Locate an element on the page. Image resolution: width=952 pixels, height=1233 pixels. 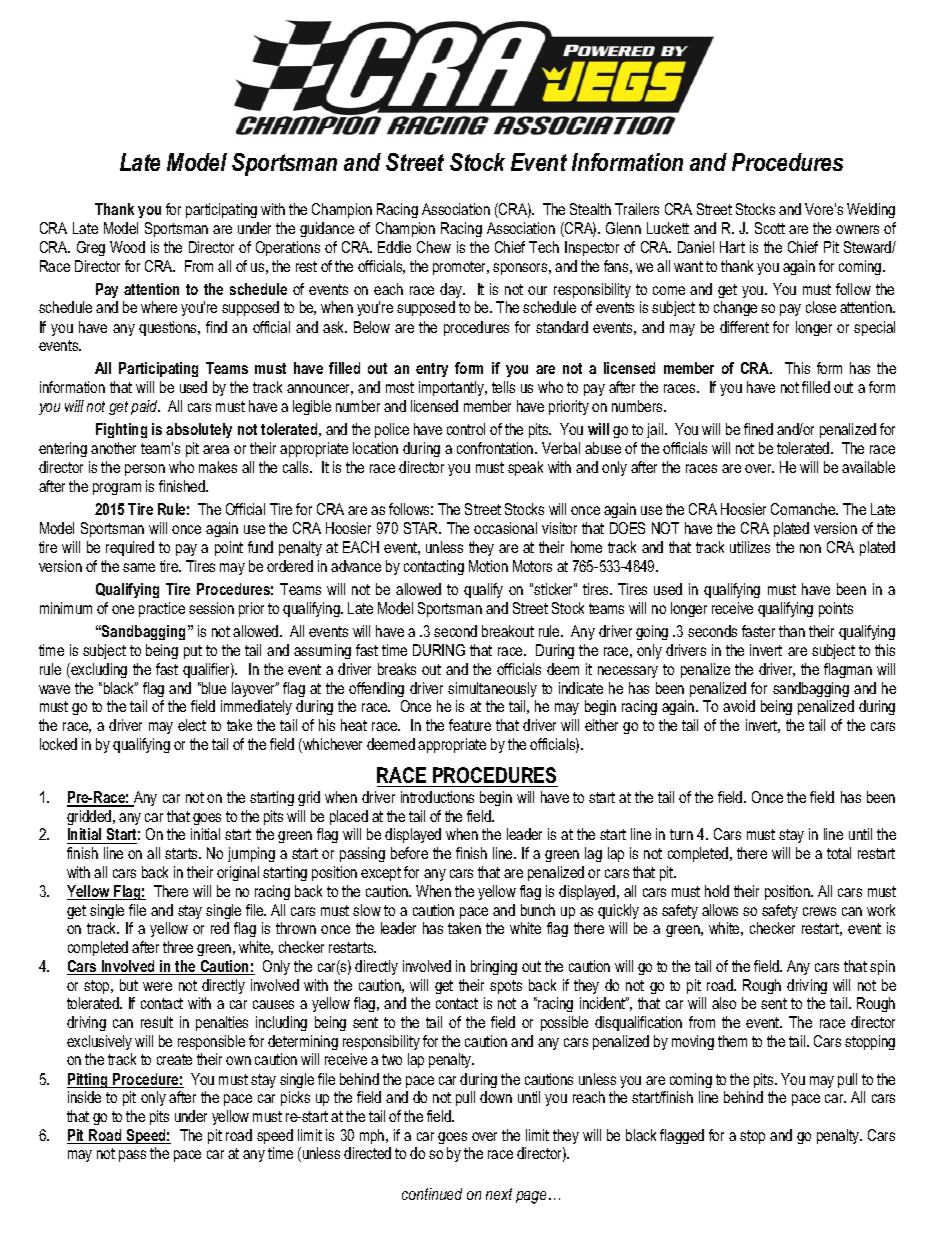
Chew is located at coordinates (434, 247).
